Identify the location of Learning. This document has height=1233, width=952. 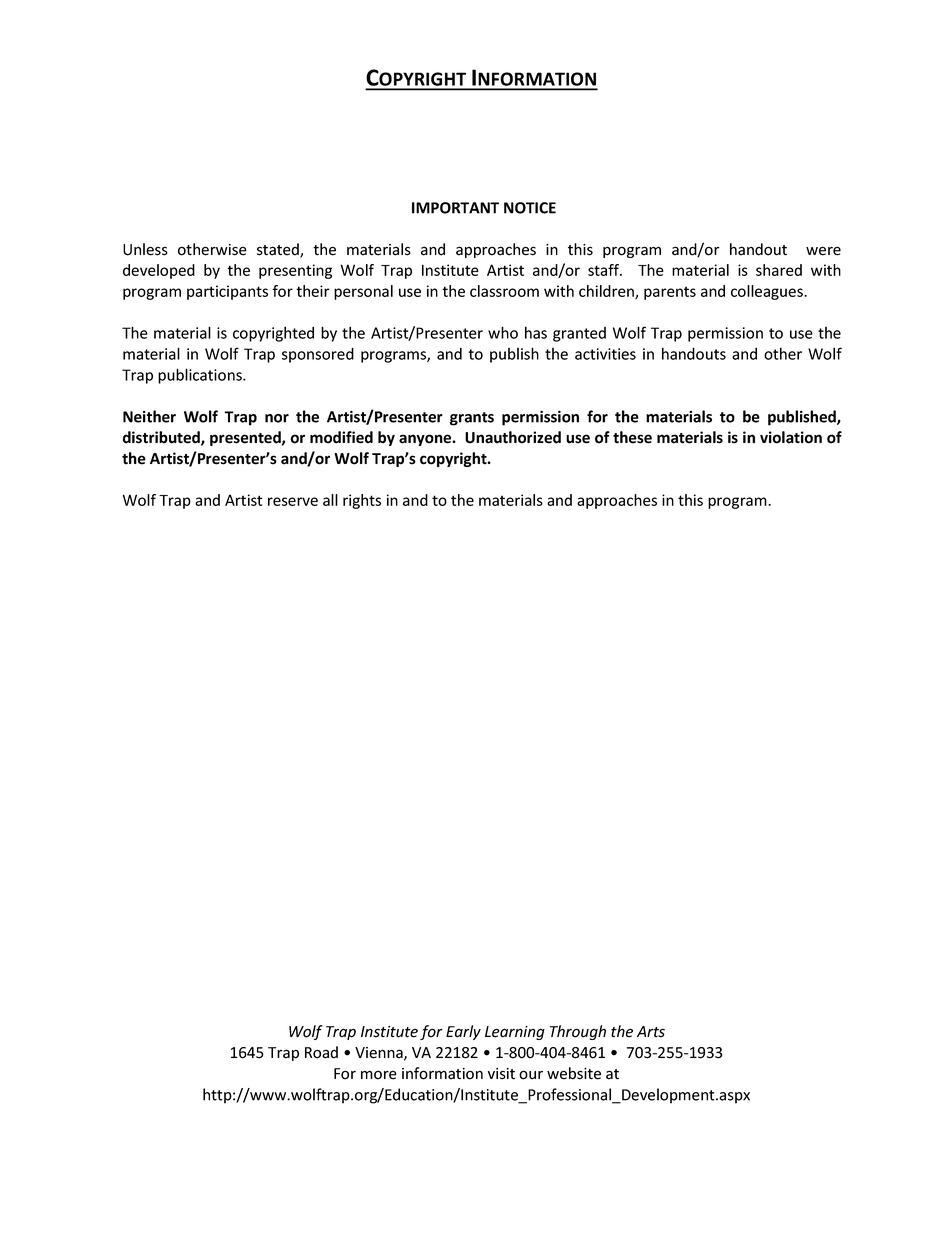
(515, 1033).
